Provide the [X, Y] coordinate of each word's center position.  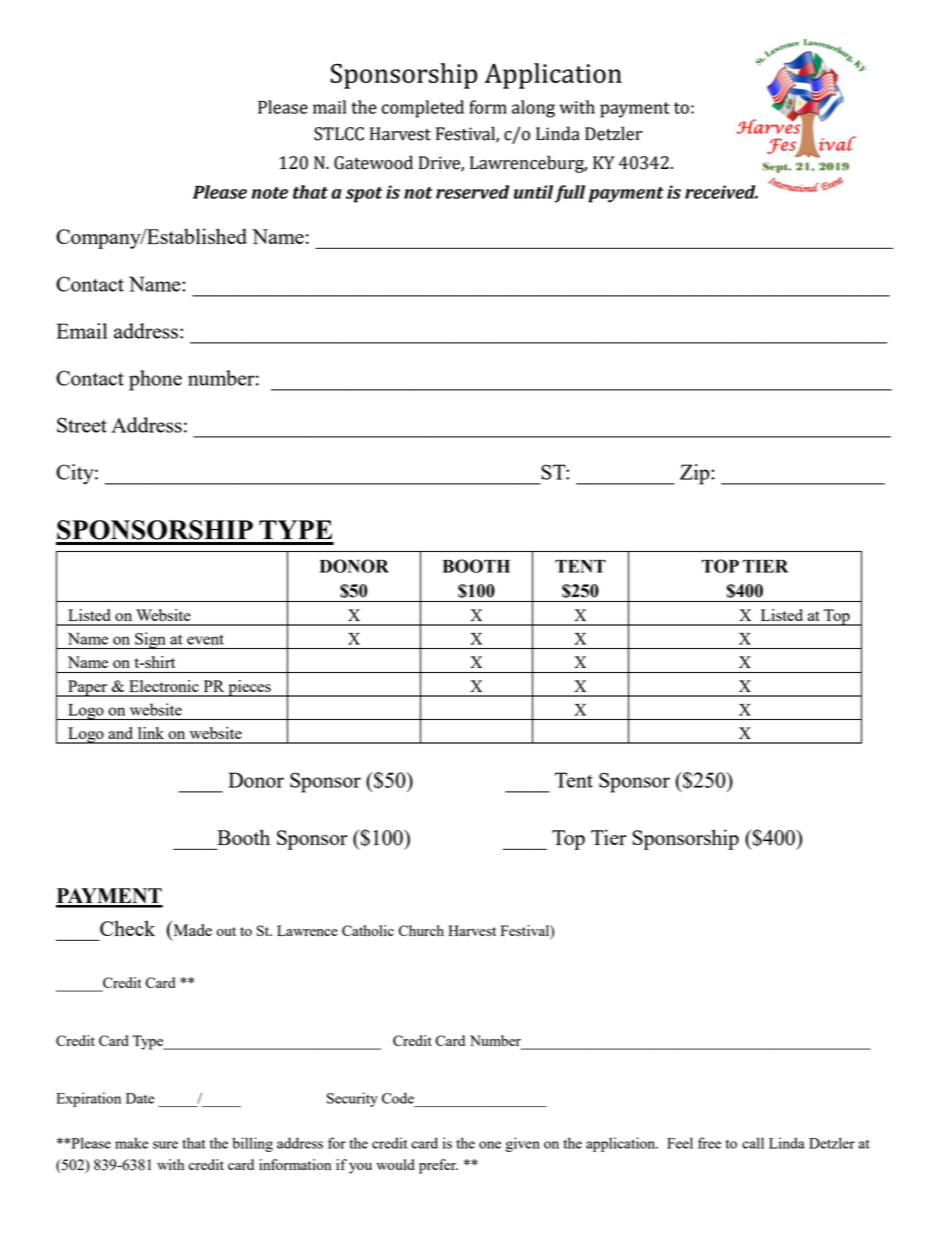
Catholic [368, 930]
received [721, 192]
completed [423, 109]
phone [155, 380]
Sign [150, 640]
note [270, 193]
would [395, 1164]
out [226, 931]
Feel [680, 1143]
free [709, 1143]
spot [364, 195]
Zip [696, 474]
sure [165, 1145]
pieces [249, 688]
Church [421, 930]
